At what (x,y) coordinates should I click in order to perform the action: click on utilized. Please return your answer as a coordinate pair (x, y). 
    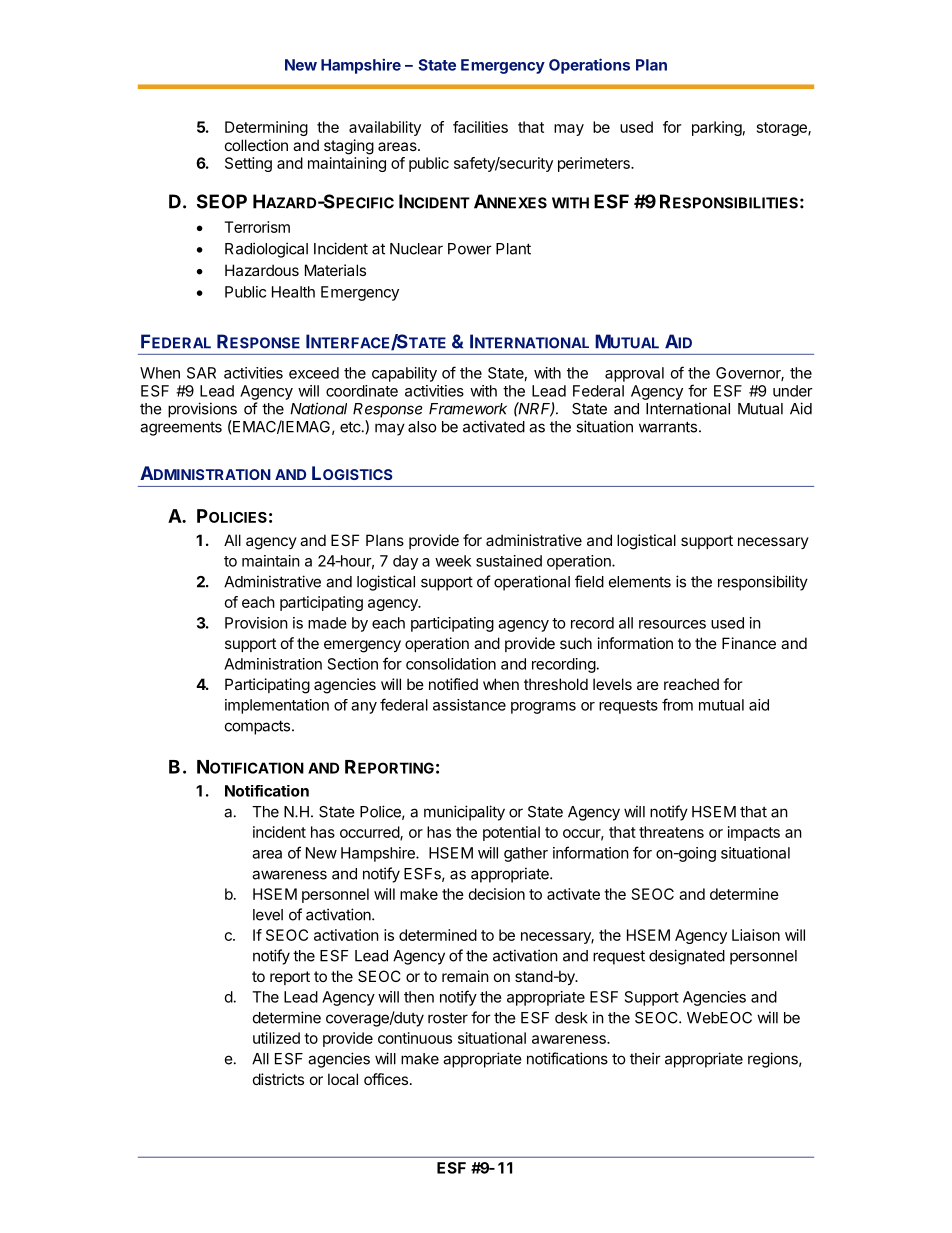
    Looking at the image, I should click on (276, 1038).
